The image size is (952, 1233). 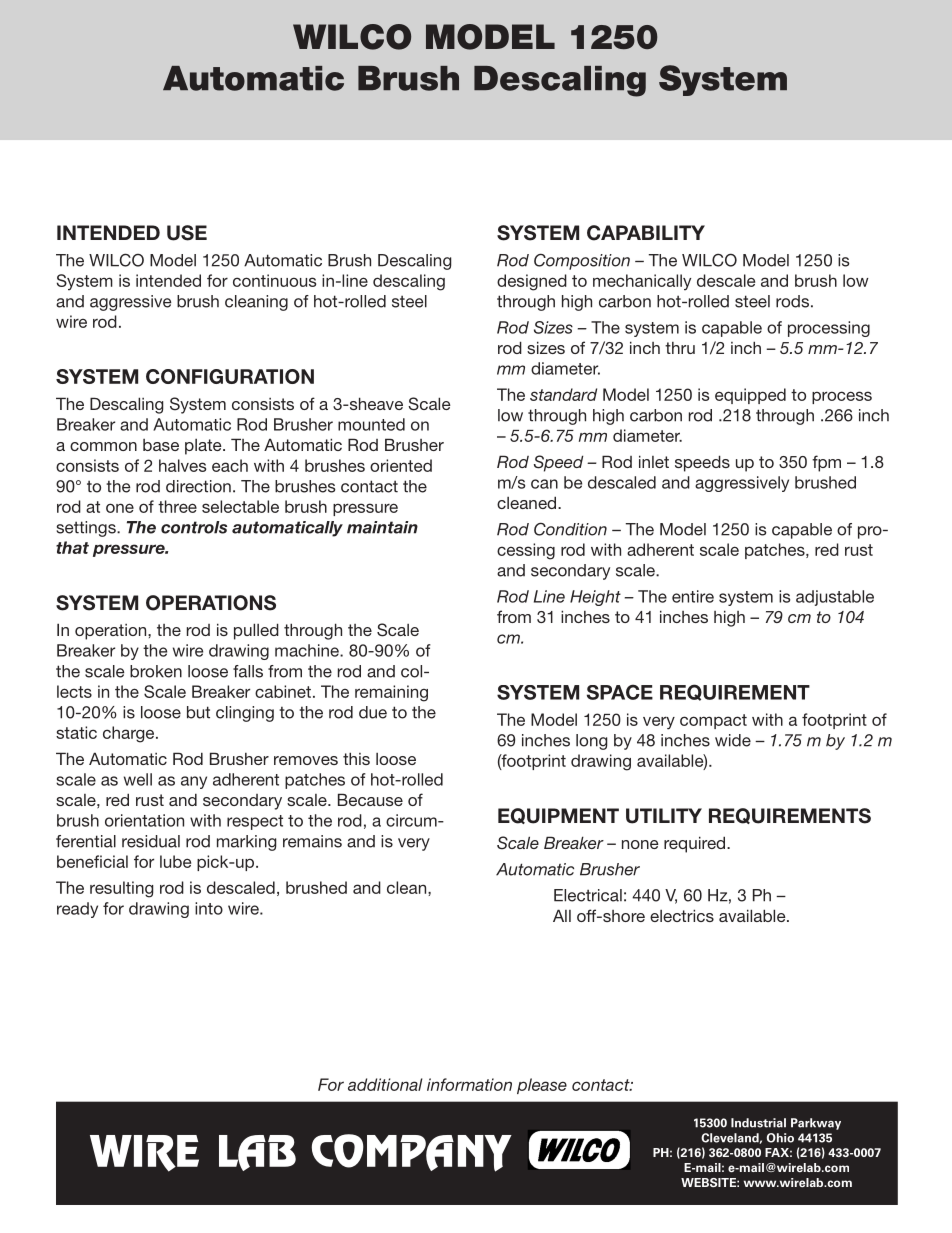 I want to click on well, so click(x=138, y=779).
